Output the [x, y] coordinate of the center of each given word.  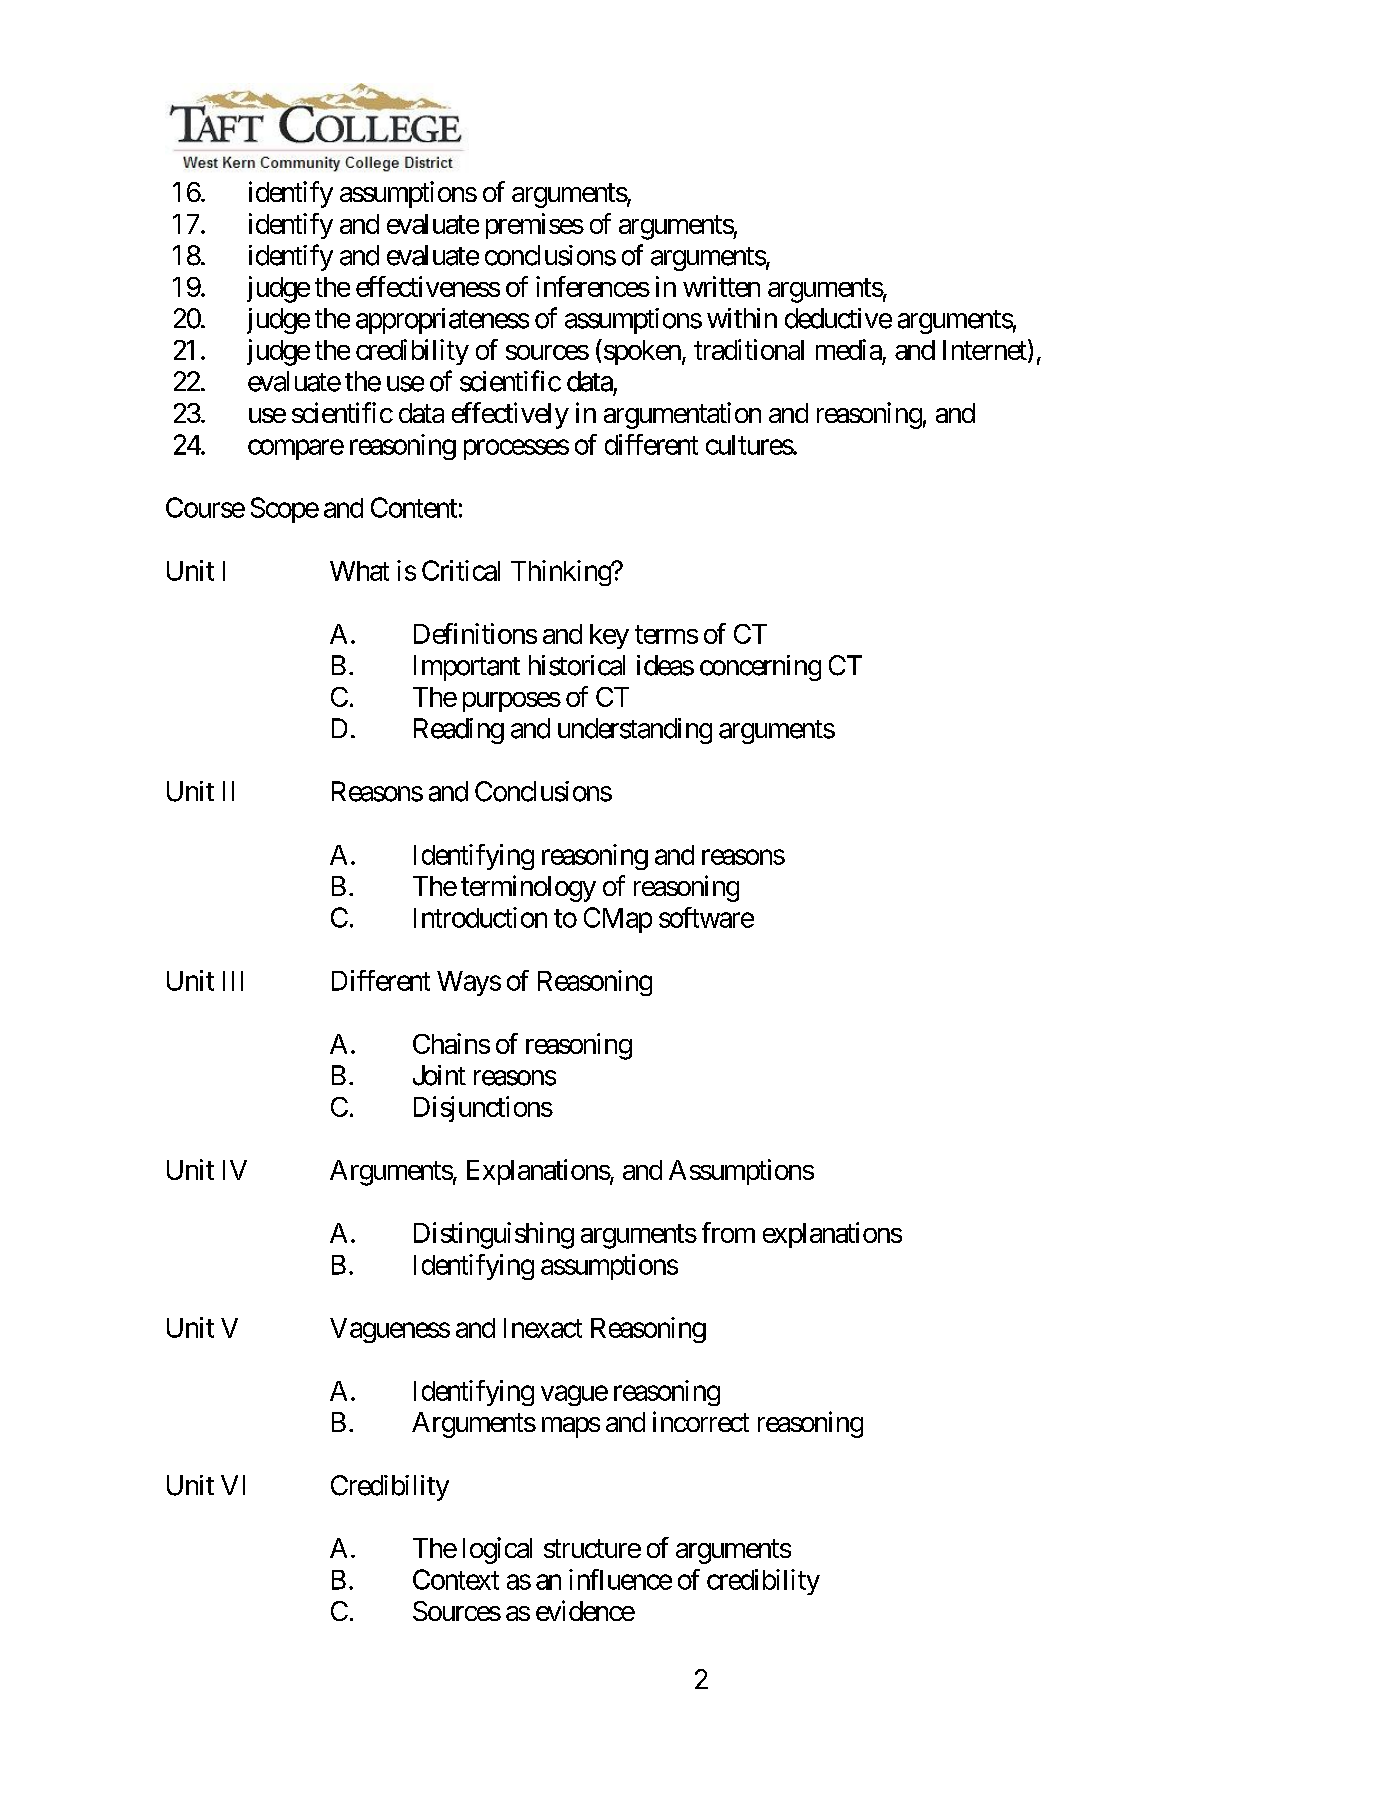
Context [456, 1579]
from [728, 1232]
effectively [510, 415]
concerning [760, 668]
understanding [635, 731]
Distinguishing [494, 1235]
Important [467, 668]
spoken [641, 352]
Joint [439, 1075]
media [849, 349]
